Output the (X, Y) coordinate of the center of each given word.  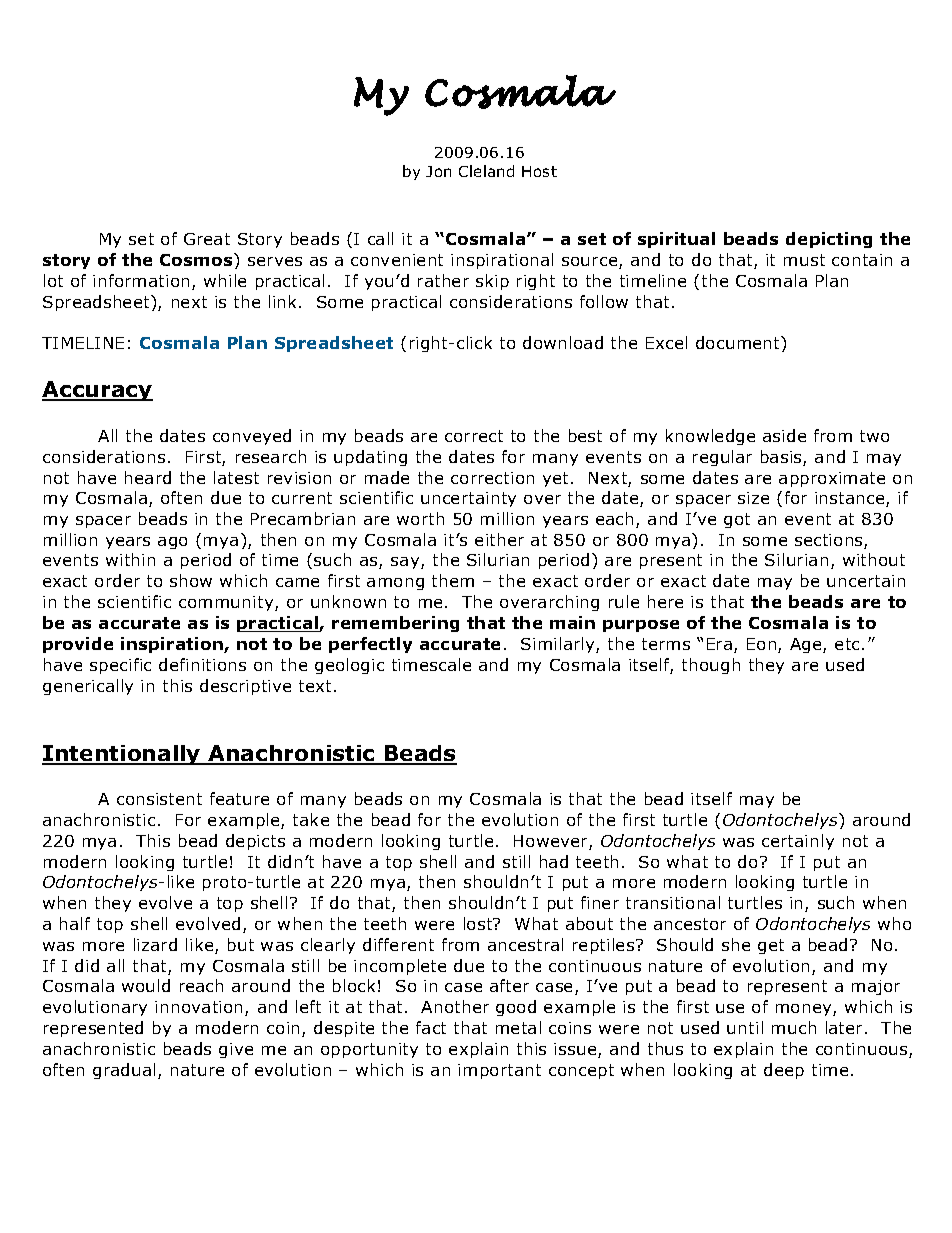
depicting (829, 240)
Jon (438, 171)
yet (557, 479)
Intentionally (122, 755)
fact (431, 1027)
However (552, 842)
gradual (124, 1071)
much (794, 1027)
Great (207, 239)
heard (148, 477)
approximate (832, 479)
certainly (798, 842)
